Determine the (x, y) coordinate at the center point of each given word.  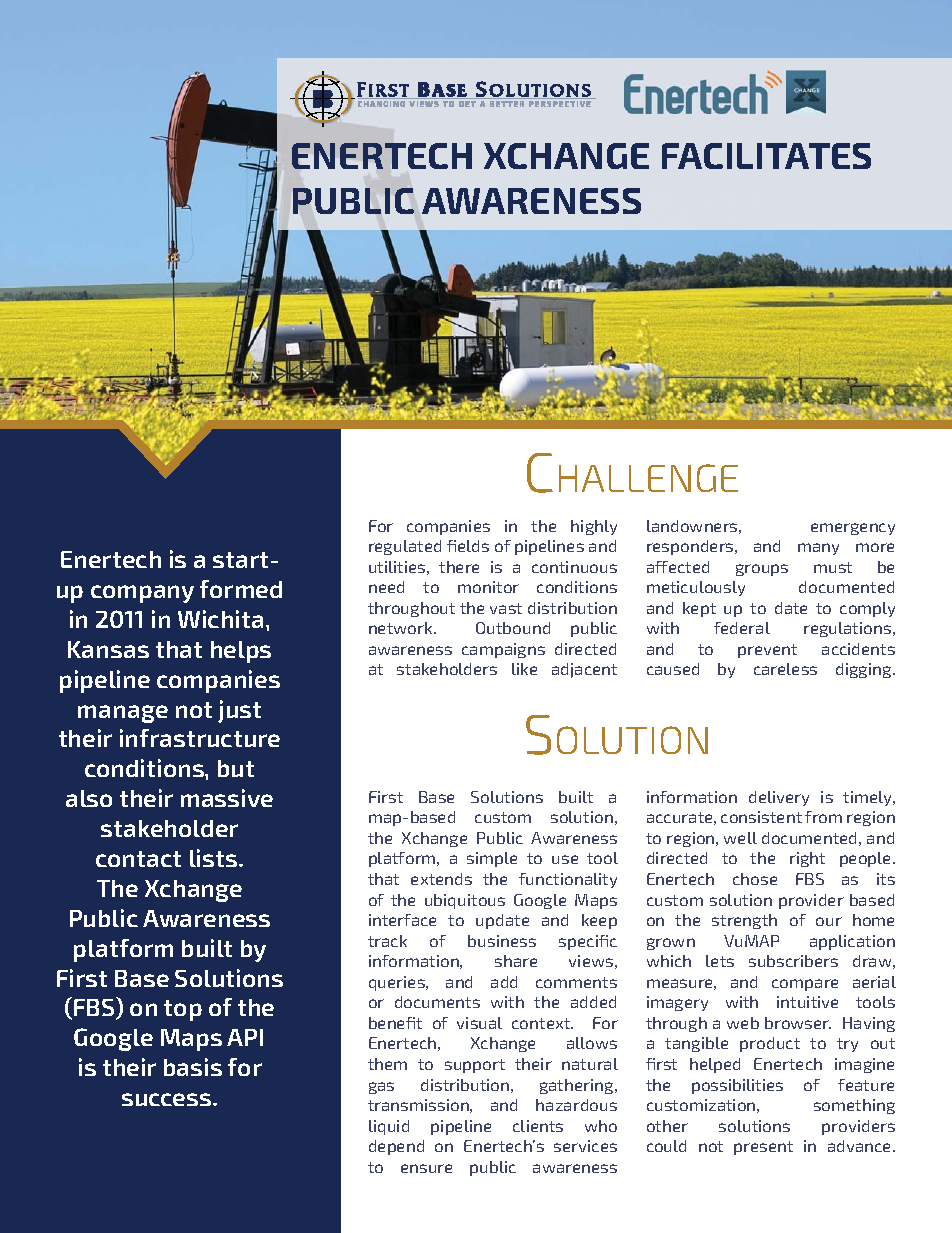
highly (594, 527)
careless (785, 669)
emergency (853, 529)
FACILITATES (766, 156)
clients (538, 1126)
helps (241, 652)
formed (241, 589)
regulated (405, 547)
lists (215, 858)
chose (755, 879)
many (818, 549)
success (168, 1099)
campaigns (503, 650)
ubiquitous (465, 901)
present (763, 1148)
